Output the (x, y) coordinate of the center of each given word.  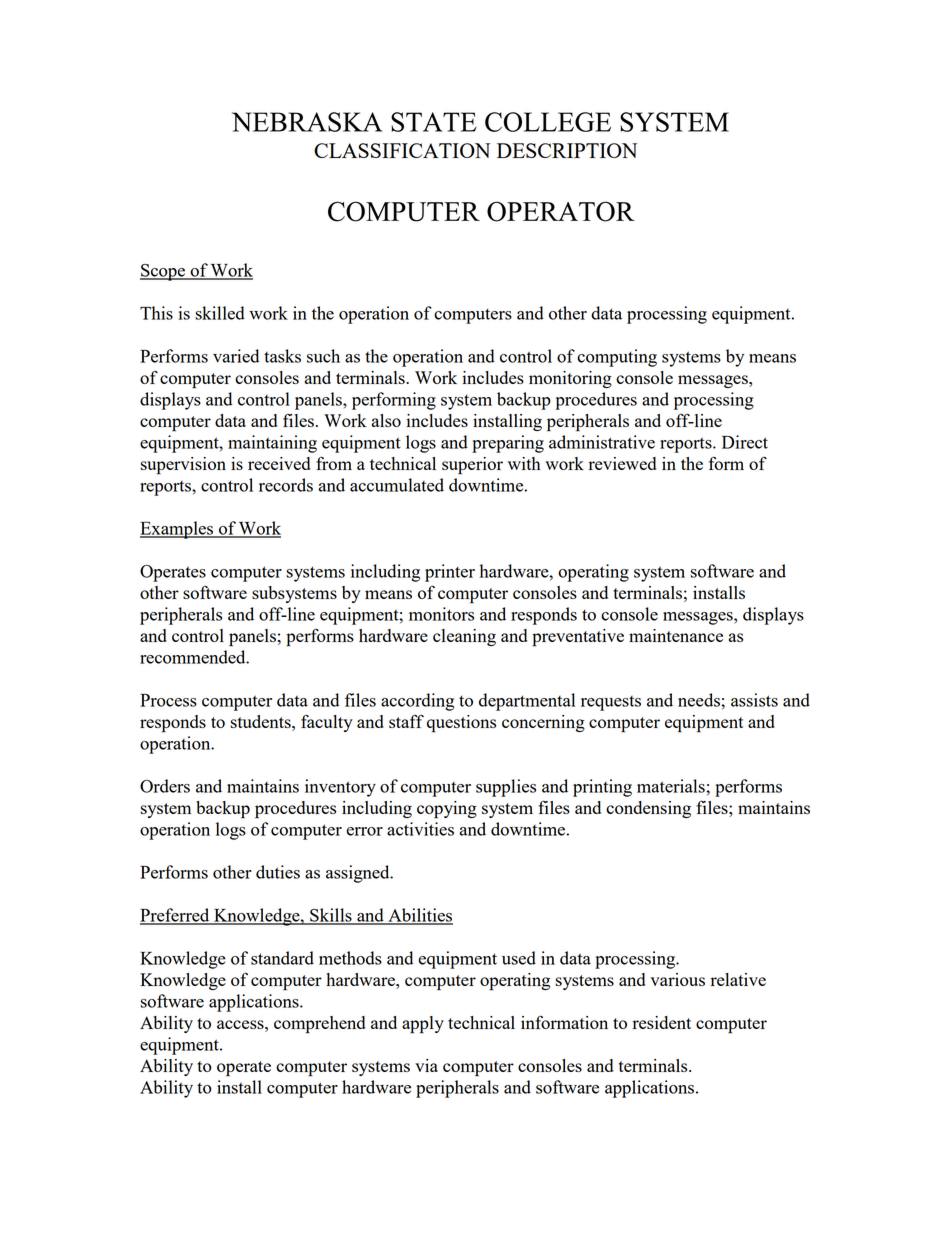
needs (700, 700)
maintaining (272, 444)
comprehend (319, 1025)
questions (461, 724)
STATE (434, 122)
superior (472, 466)
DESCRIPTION (567, 150)
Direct (745, 442)
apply (423, 1025)
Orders (165, 786)
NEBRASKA (307, 122)
